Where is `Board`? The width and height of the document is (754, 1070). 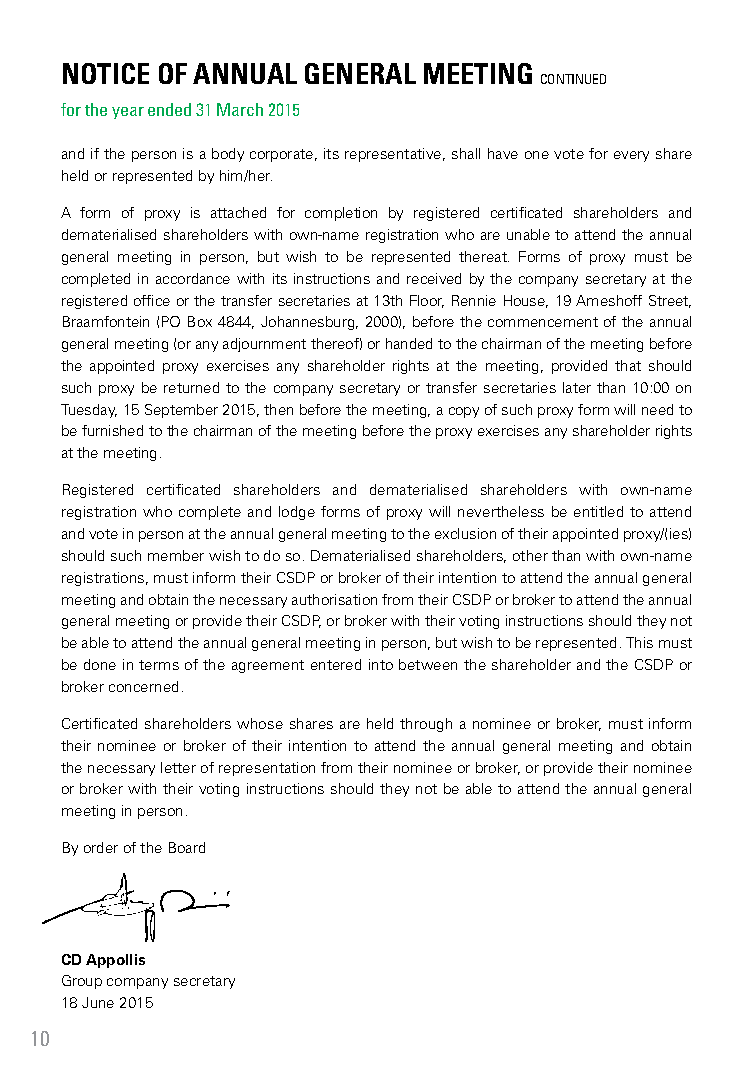
Board is located at coordinates (187, 847).
